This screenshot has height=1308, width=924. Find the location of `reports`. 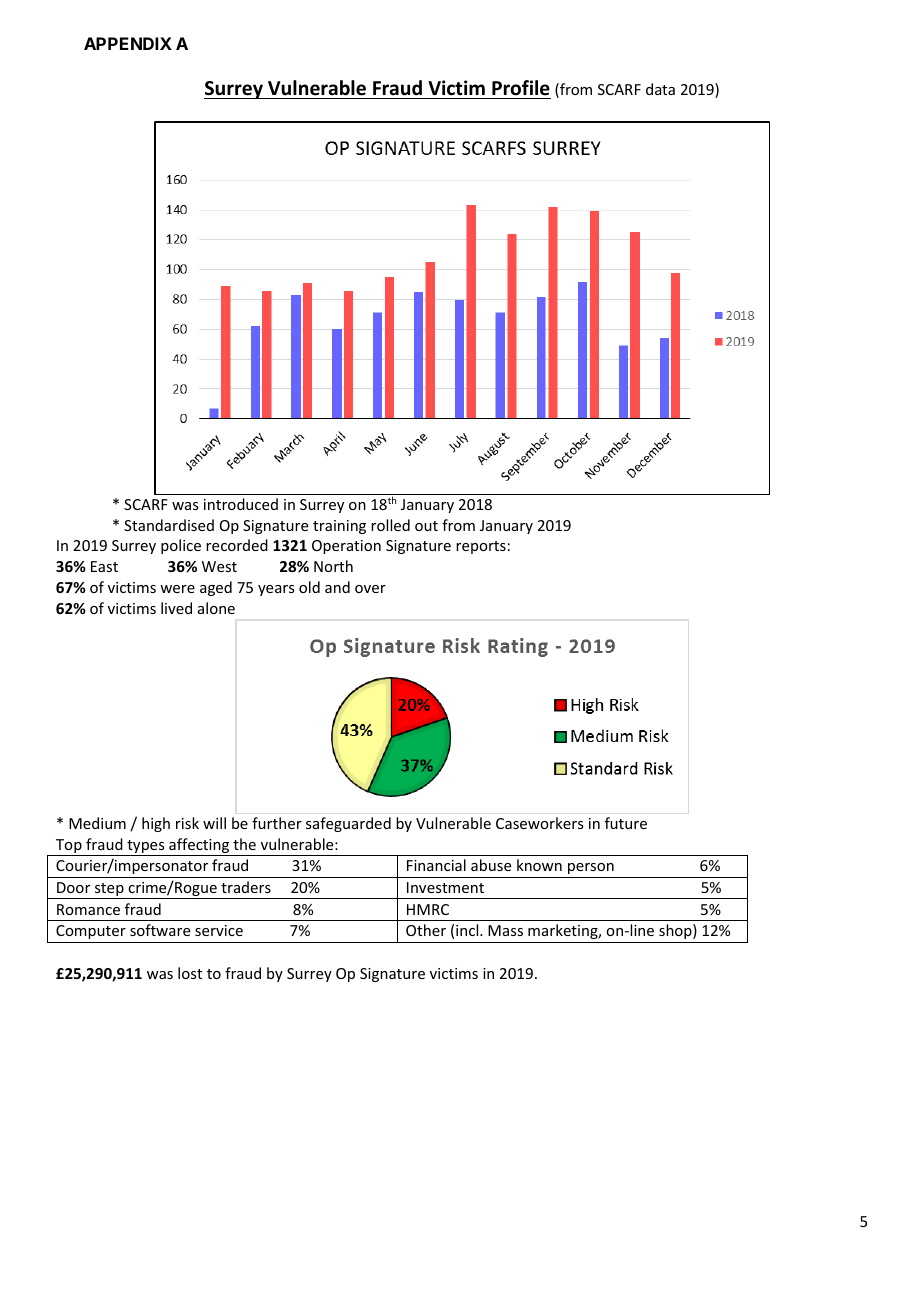

reports is located at coordinates (481, 547).
